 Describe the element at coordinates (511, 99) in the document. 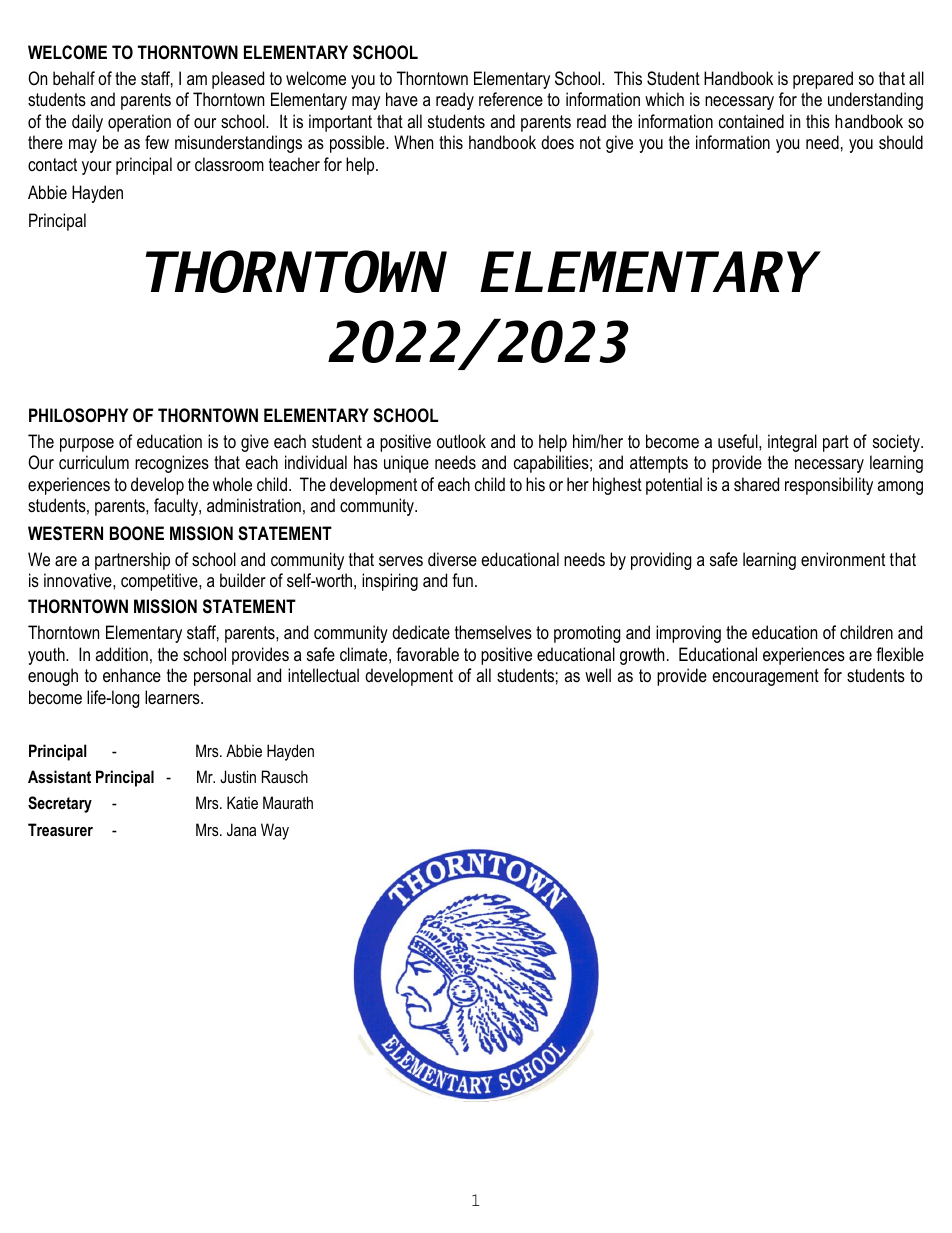

I see `reference` at that location.
